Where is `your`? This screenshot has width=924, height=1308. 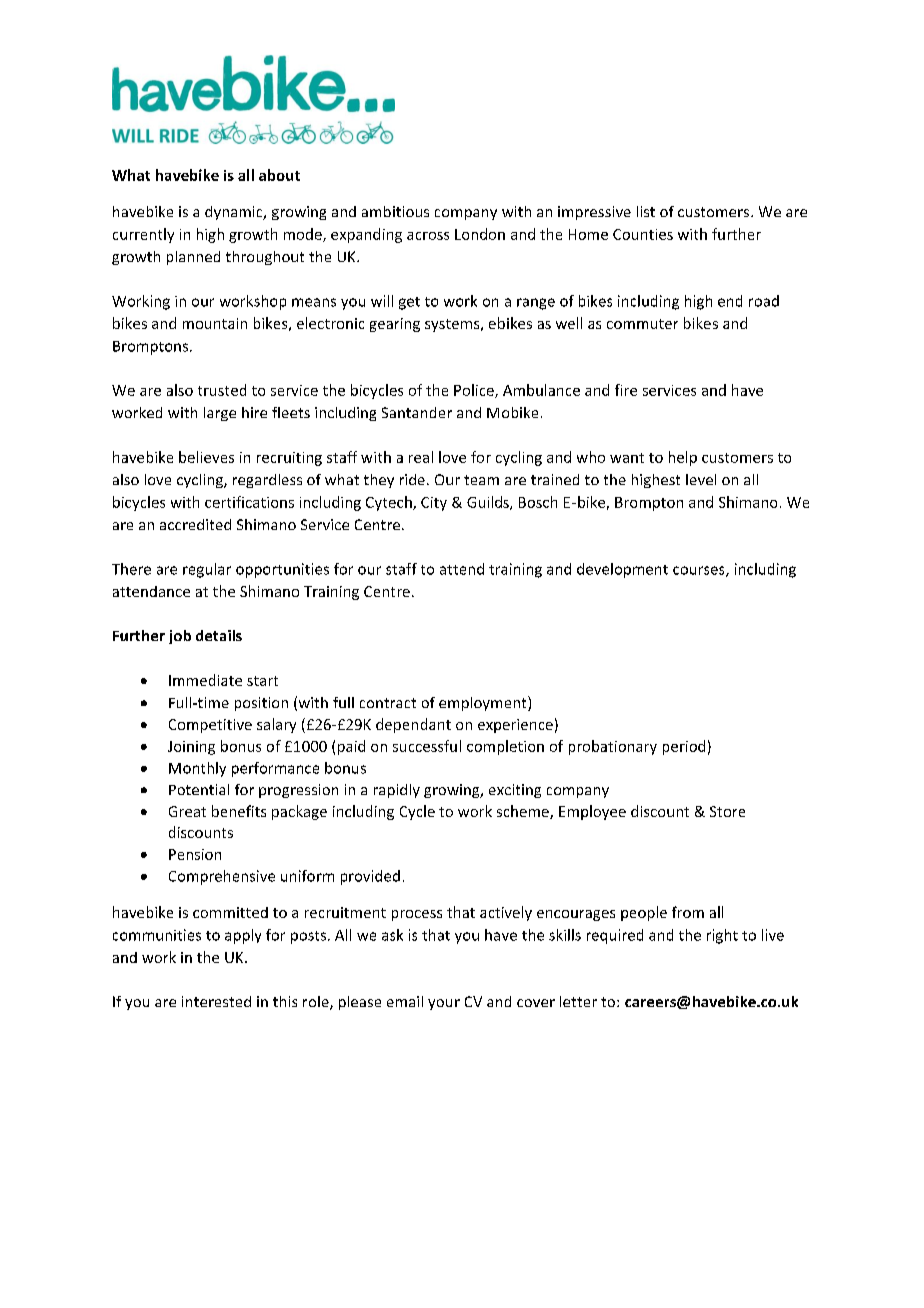
your is located at coordinates (444, 1004).
